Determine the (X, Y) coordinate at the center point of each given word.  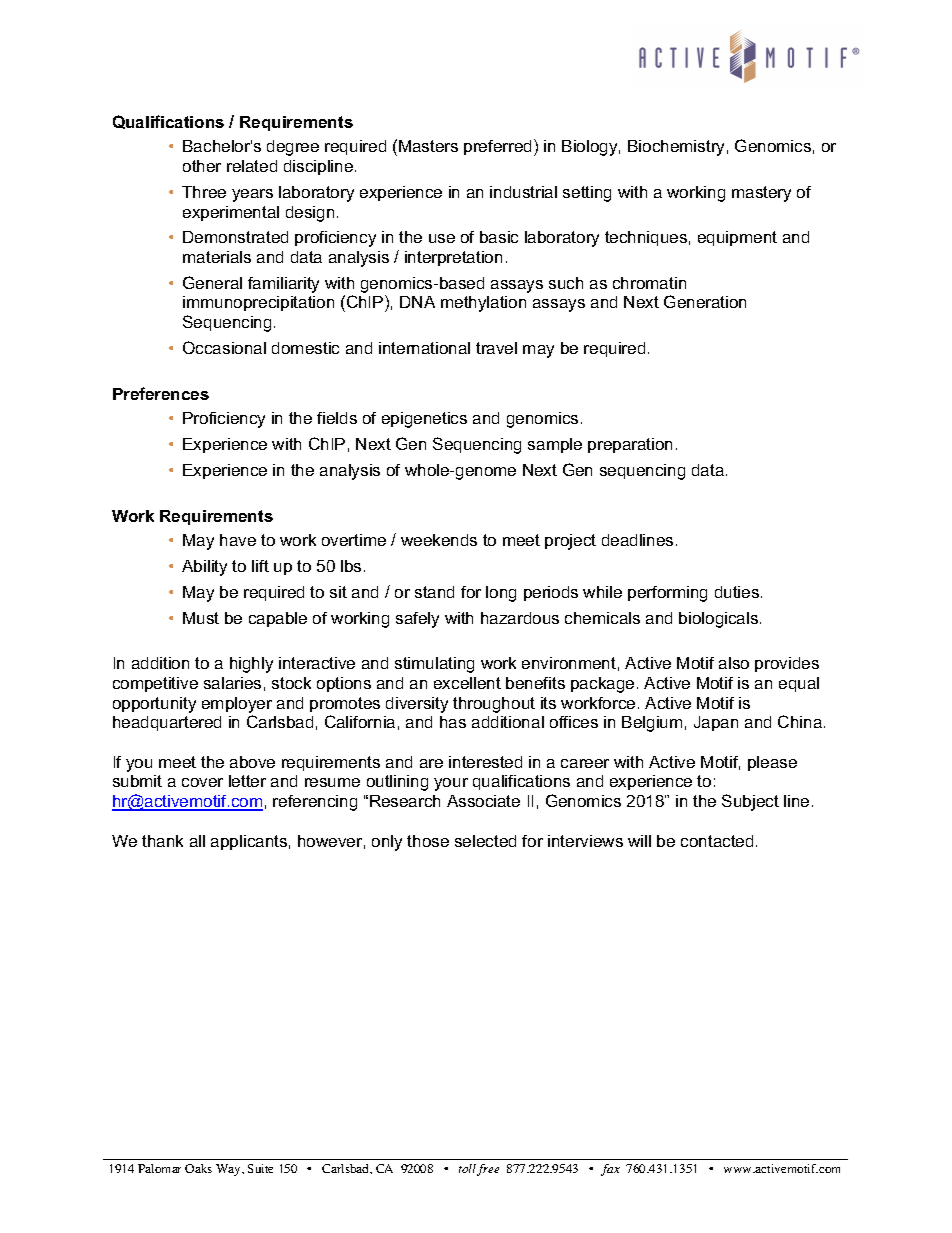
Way (229, 1170)
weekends (439, 540)
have (238, 540)
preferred (497, 147)
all (197, 841)
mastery (761, 194)
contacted (717, 841)
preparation (630, 445)
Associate (483, 801)
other (202, 166)
